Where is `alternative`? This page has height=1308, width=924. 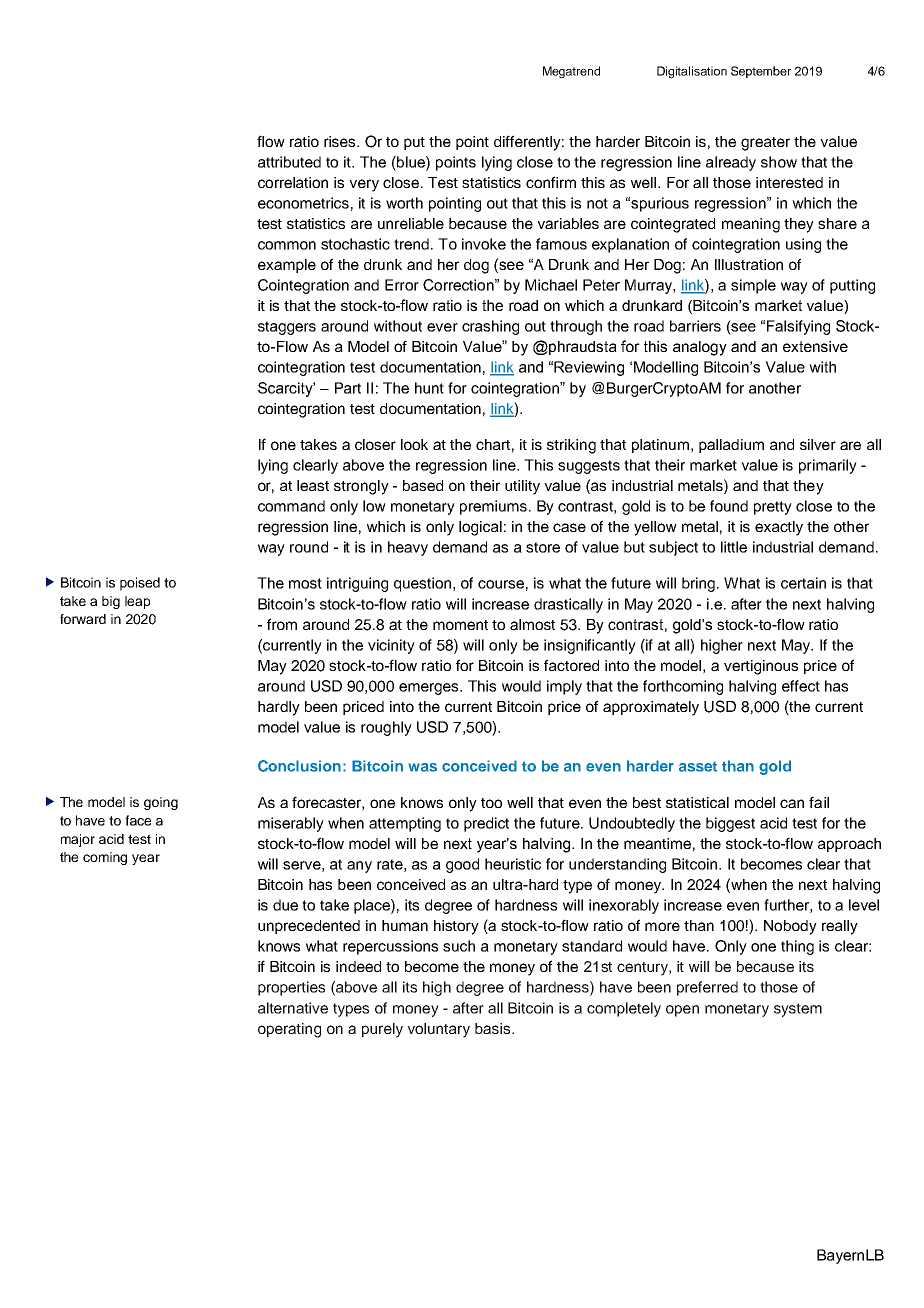
alternative is located at coordinates (293, 1008).
